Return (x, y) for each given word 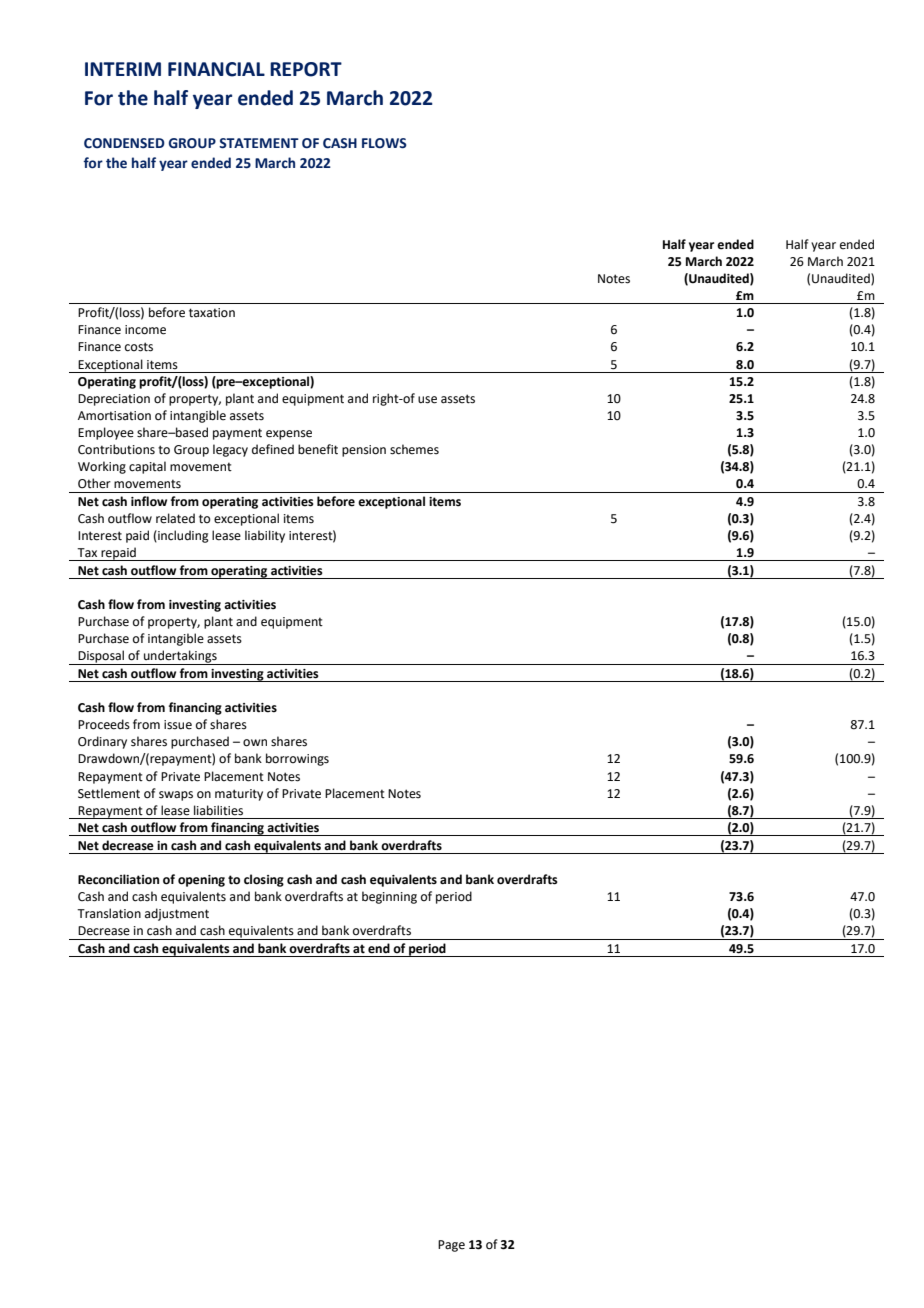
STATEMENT (259, 143)
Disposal (101, 657)
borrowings (297, 759)
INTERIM (123, 69)
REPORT (306, 69)
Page (451, 1246)
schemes (414, 449)
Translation (109, 913)
